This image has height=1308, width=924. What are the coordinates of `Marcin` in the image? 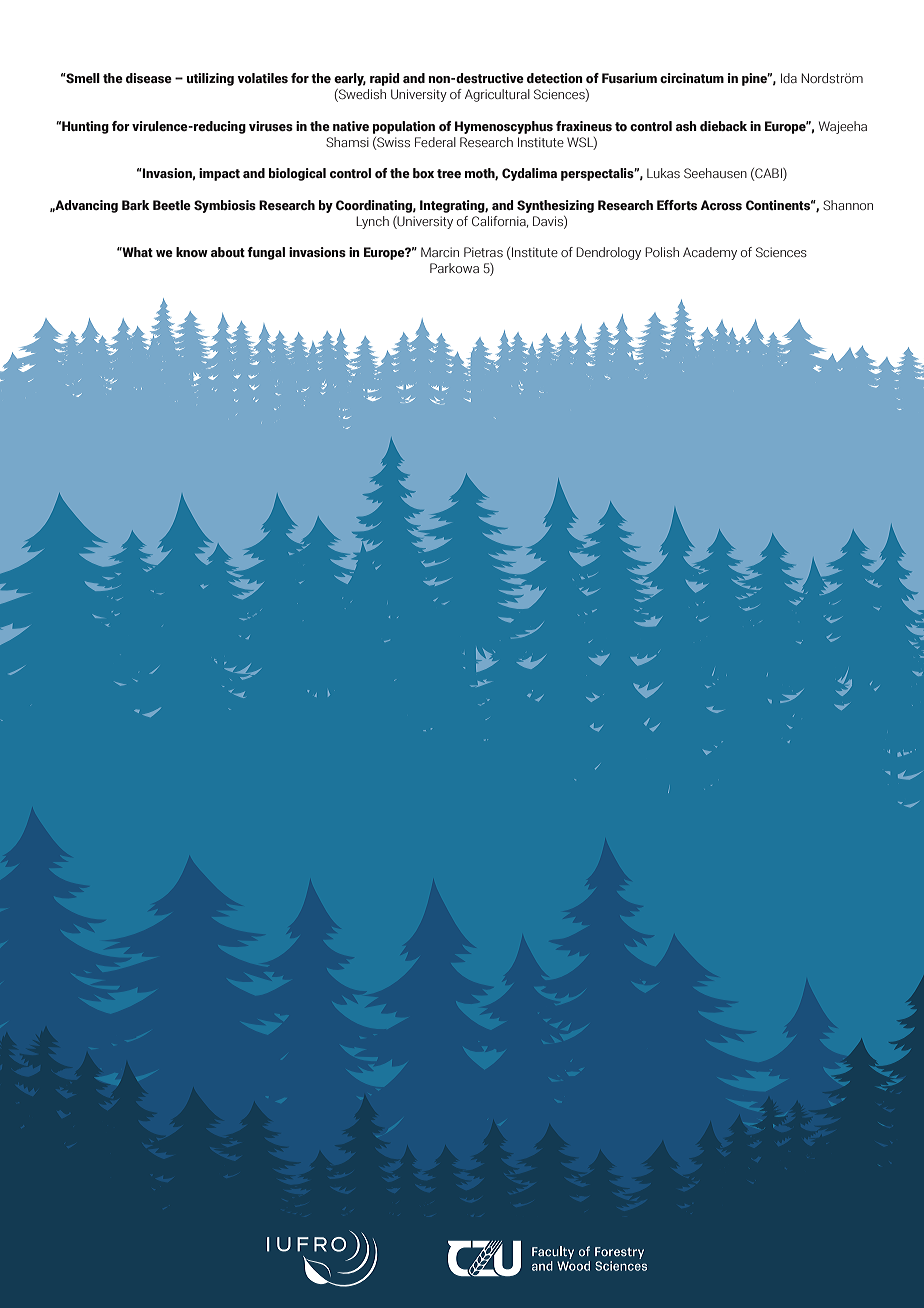 It's located at (440, 252).
